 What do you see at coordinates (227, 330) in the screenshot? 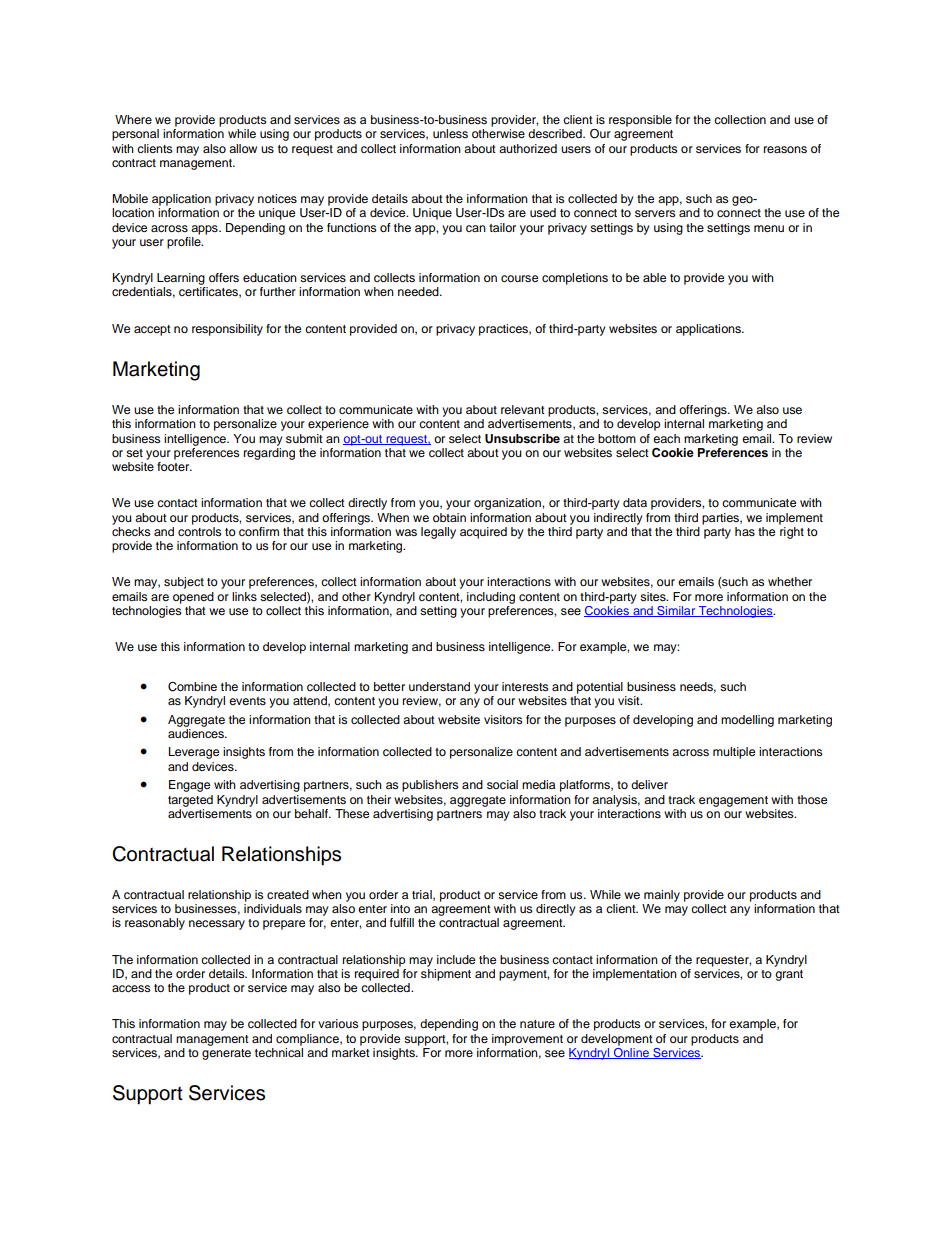
I see `responsibility` at bounding box center [227, 330].
